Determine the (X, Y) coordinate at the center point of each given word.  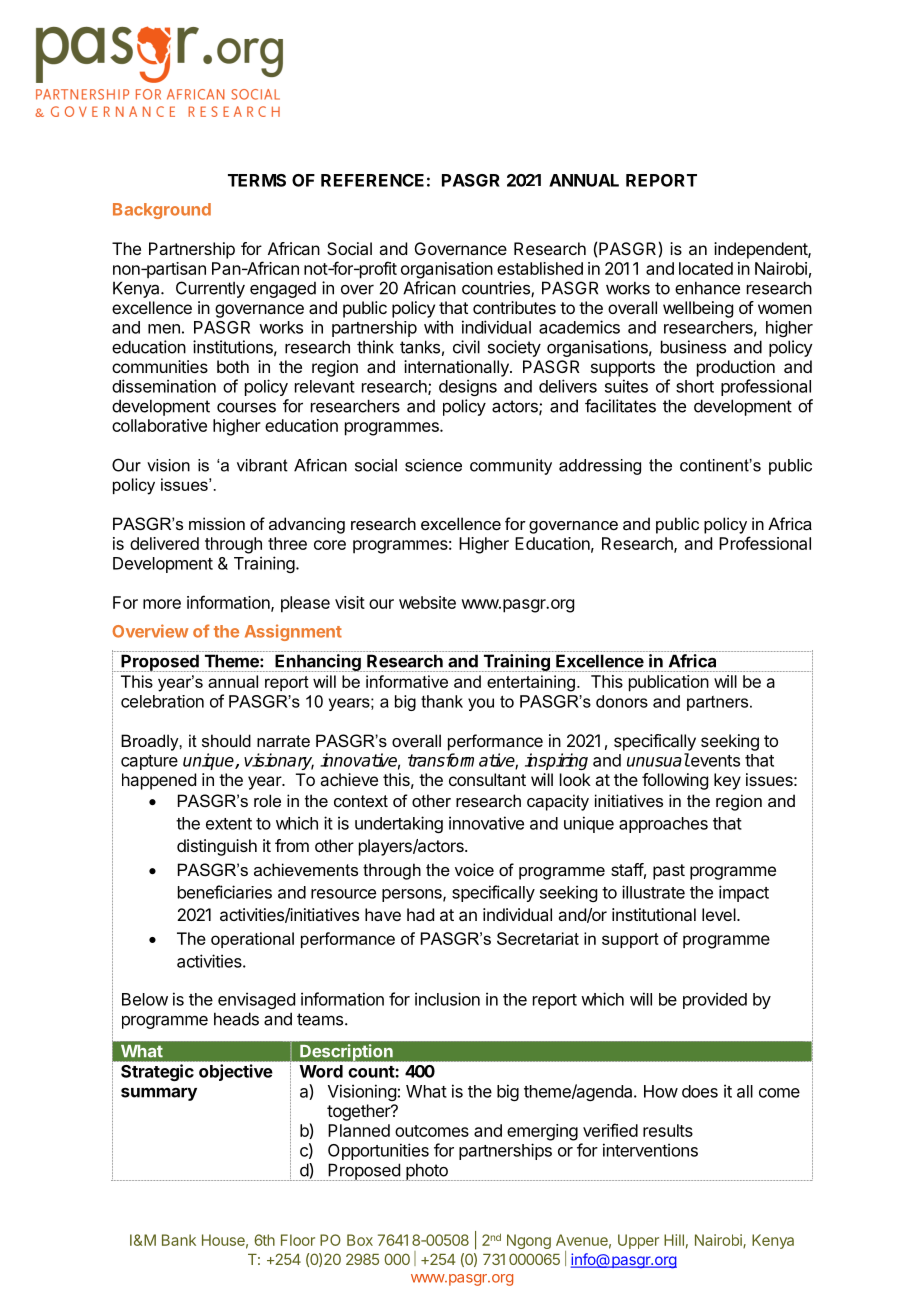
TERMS (257, 180)
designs (468, 387)
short (695, 386)
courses (246, 407)
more (162, 604)
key (727, 781)
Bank (179, 1240)
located (706, 268)
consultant (487, 779)
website (427, 602)
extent (229, 824)
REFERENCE (372, 180)
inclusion (447, 999)
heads (236, 1019)
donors (622, 701)
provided (715, 1000)
